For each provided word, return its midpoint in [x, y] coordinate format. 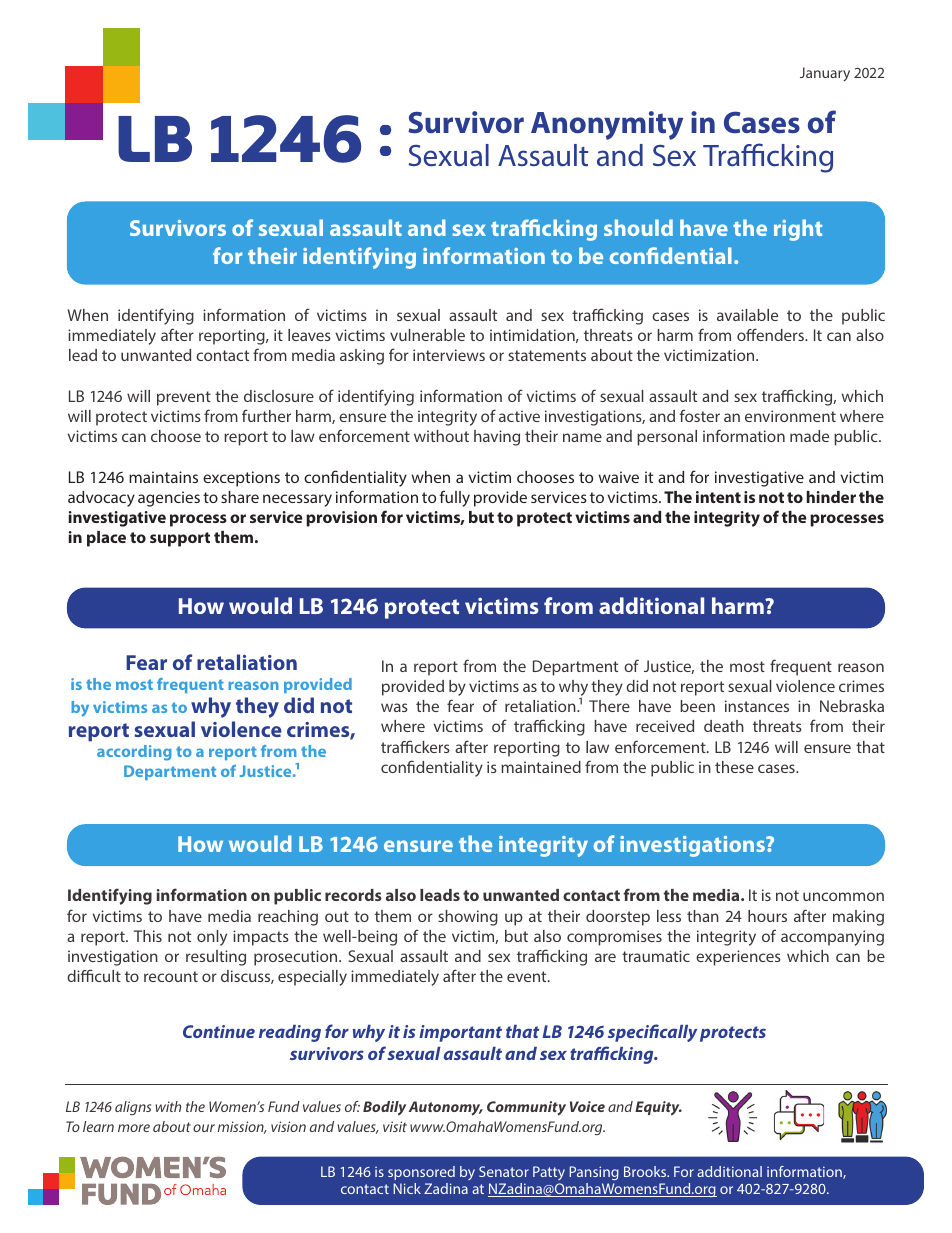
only [212, 938]
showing [468, 918]
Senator [504, 1171]
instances [757, 706]
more [134, 1128]
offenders [771, 334]
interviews [449, 355]
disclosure [279, 396]
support [180, 539]
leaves [309, 335]
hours [767, 916]
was [394, 707]
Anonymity [607, 125]
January [825, 74]
